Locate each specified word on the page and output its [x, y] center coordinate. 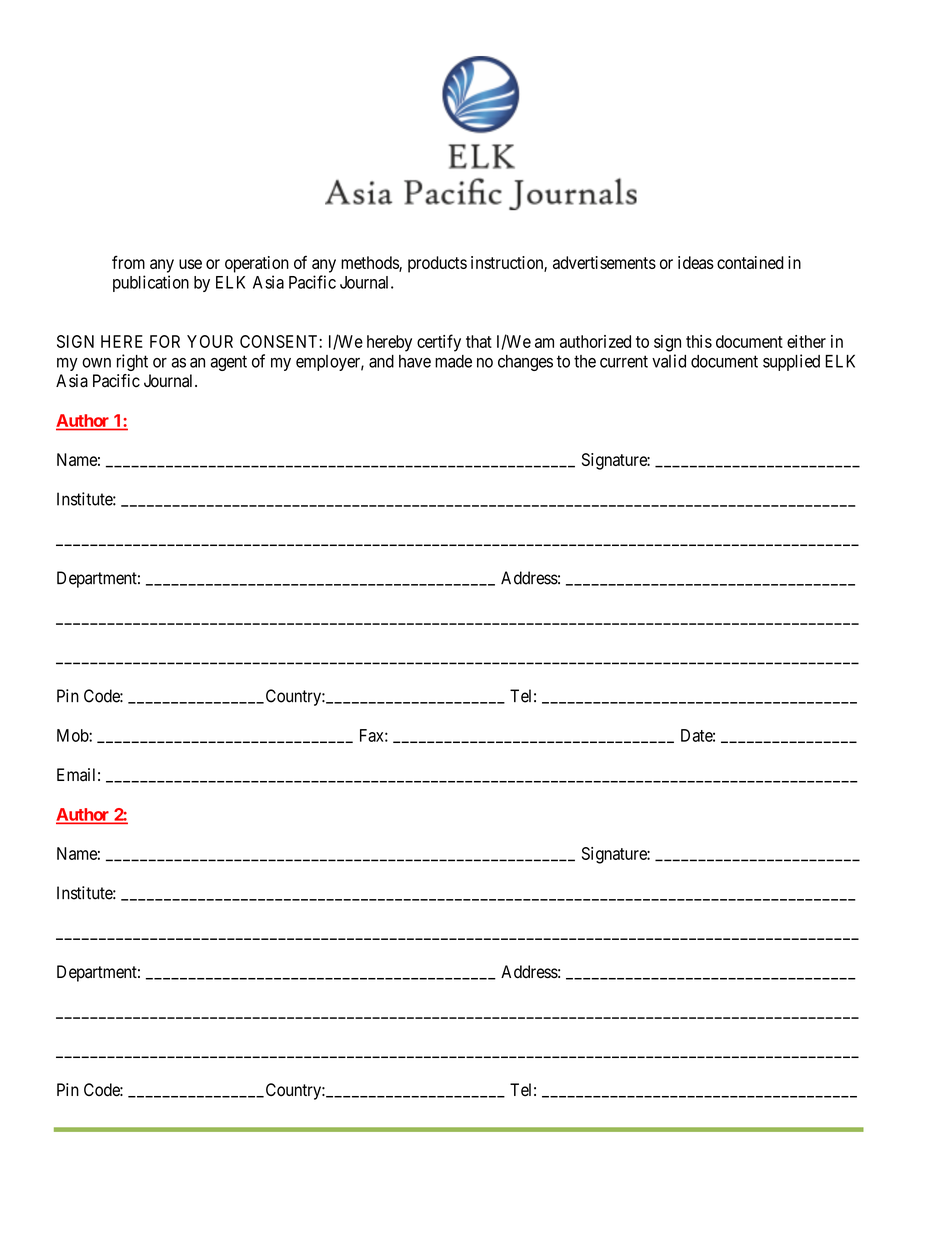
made [453, 361]
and [381, 361]
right [132, 362]
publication [151, 283]
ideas [696, 262]
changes [525, 363]
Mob [73, 735]
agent [228, 363]
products [437, 264]
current [624, 361]
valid [669, 361]
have [415, 361]
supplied [791, 362]
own [96, 363]
